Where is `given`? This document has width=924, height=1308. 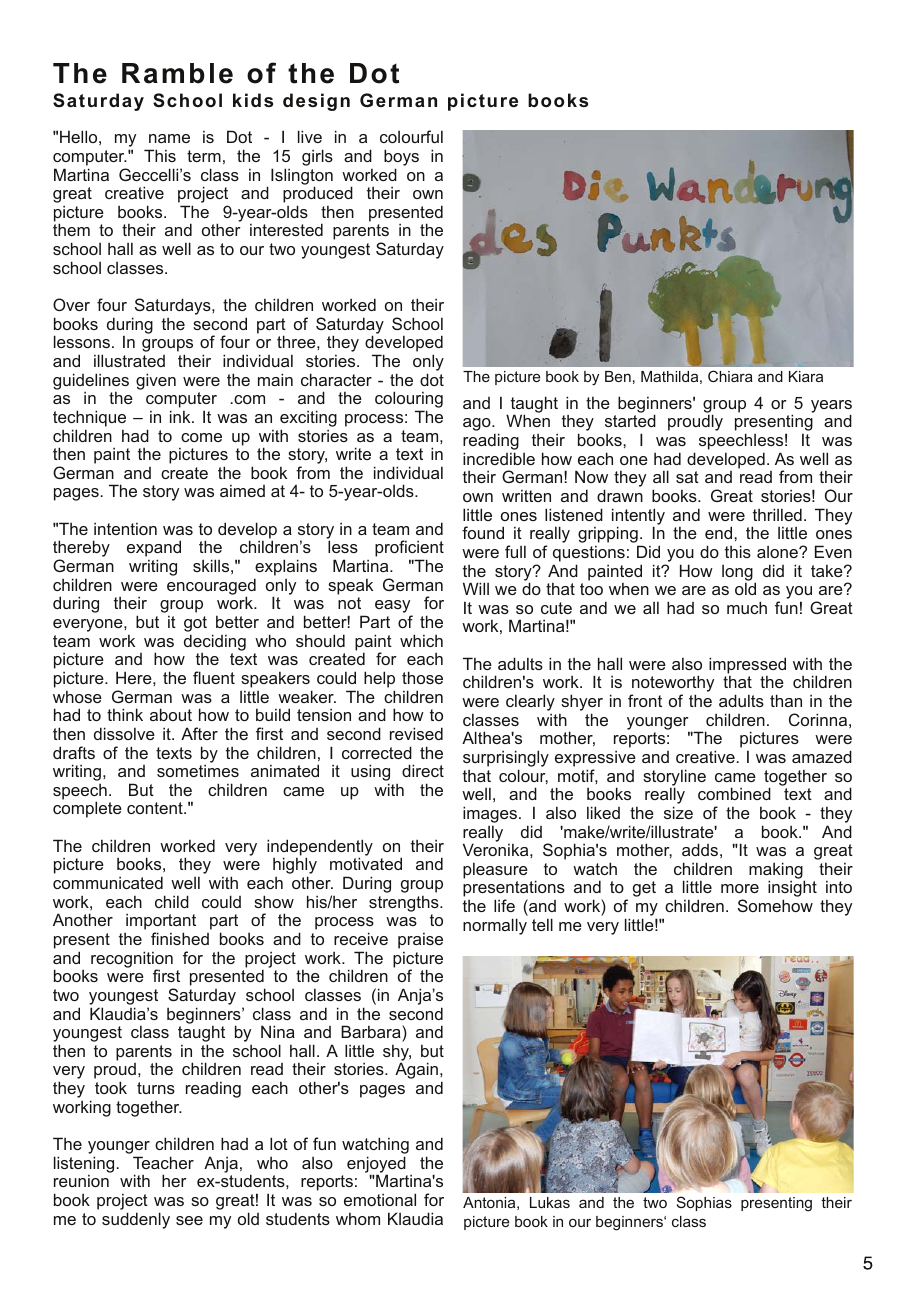 given is located at coordinates (156, 381).
